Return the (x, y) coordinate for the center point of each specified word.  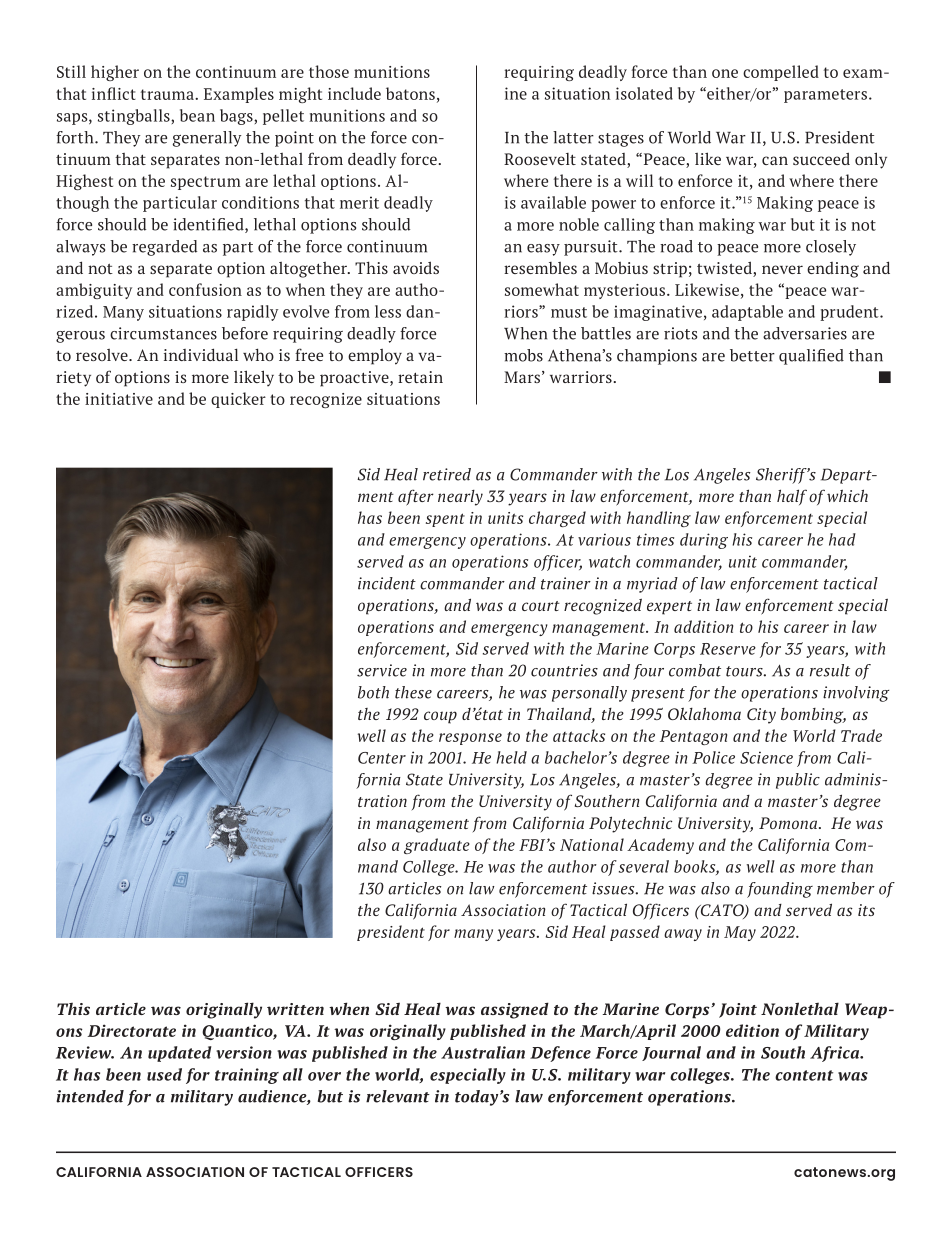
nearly (460, 498)
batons (410, 93)
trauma (168, 94)
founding (780, 890)
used (164, 1074)
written (295, 1009)
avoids (416, 267)
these (413, 692)
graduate (437, 846)
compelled (781, 73)
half (792, 497)
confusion (205, 289)
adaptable (747, 313)
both (373, 692)
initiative (119, 399)
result (830, 670)
